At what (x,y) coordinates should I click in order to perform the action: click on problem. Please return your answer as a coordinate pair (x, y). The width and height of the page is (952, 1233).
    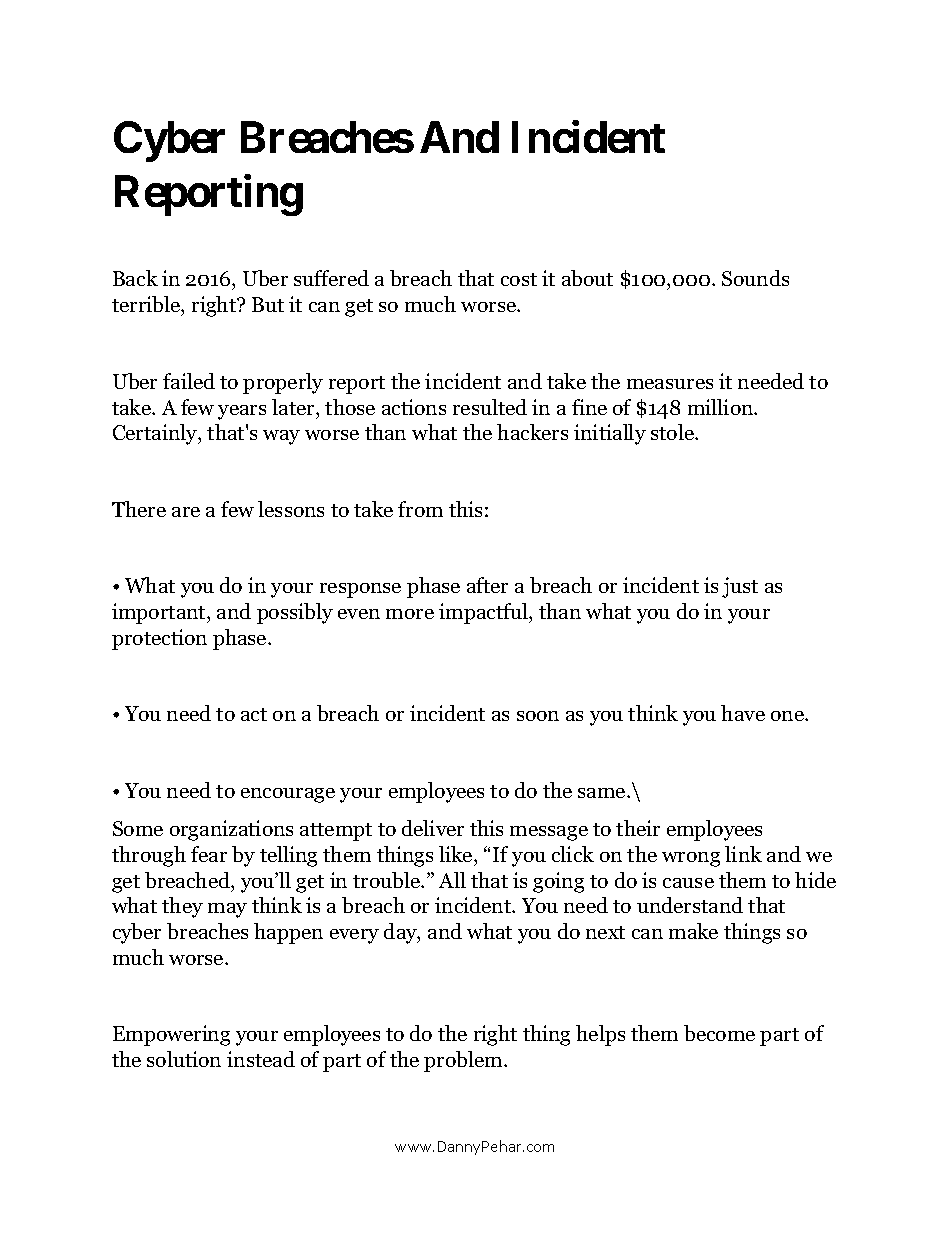
    Looking at the image, I should click on (464, 1061).
